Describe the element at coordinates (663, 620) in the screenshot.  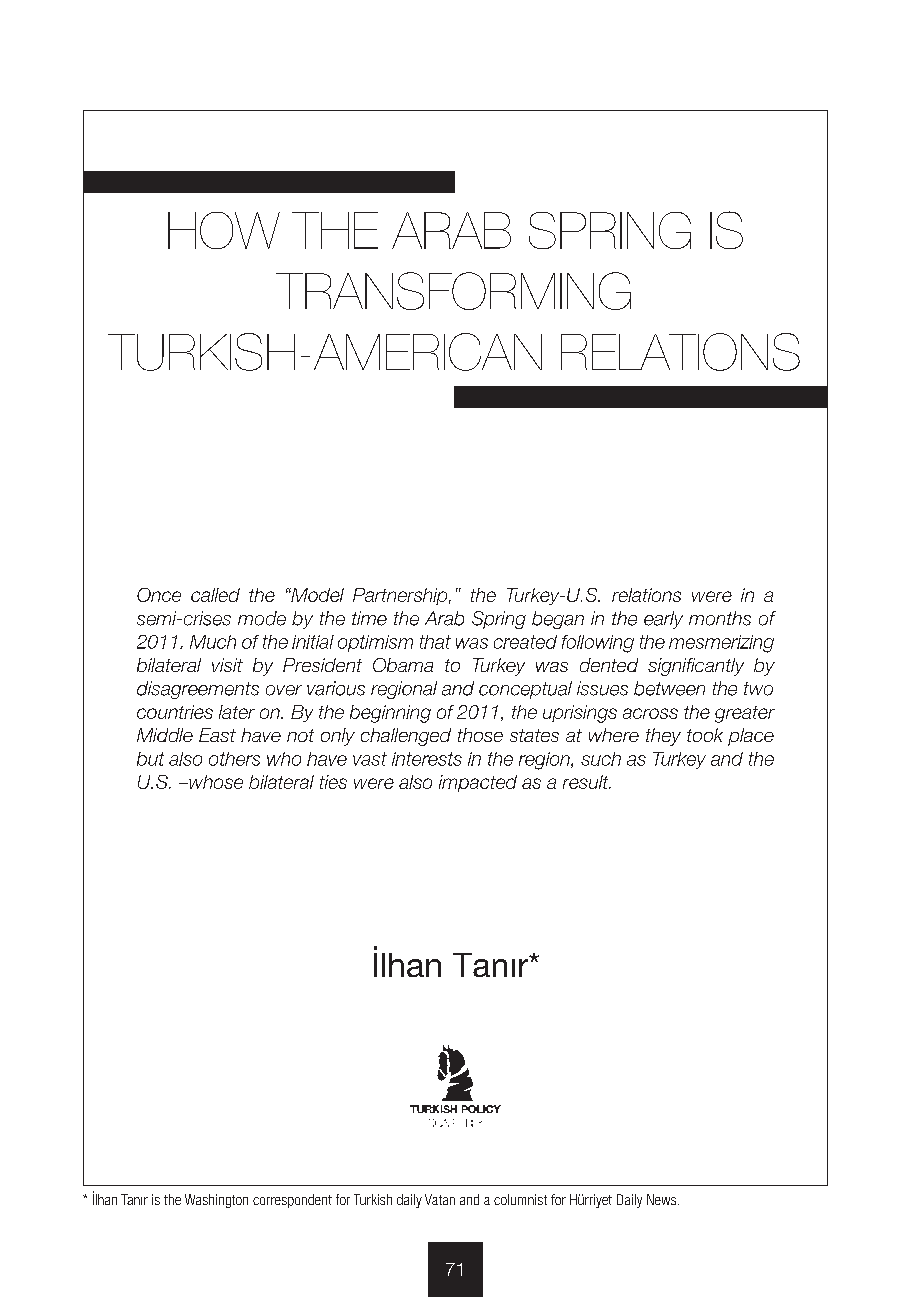
I see `early` at that location.
